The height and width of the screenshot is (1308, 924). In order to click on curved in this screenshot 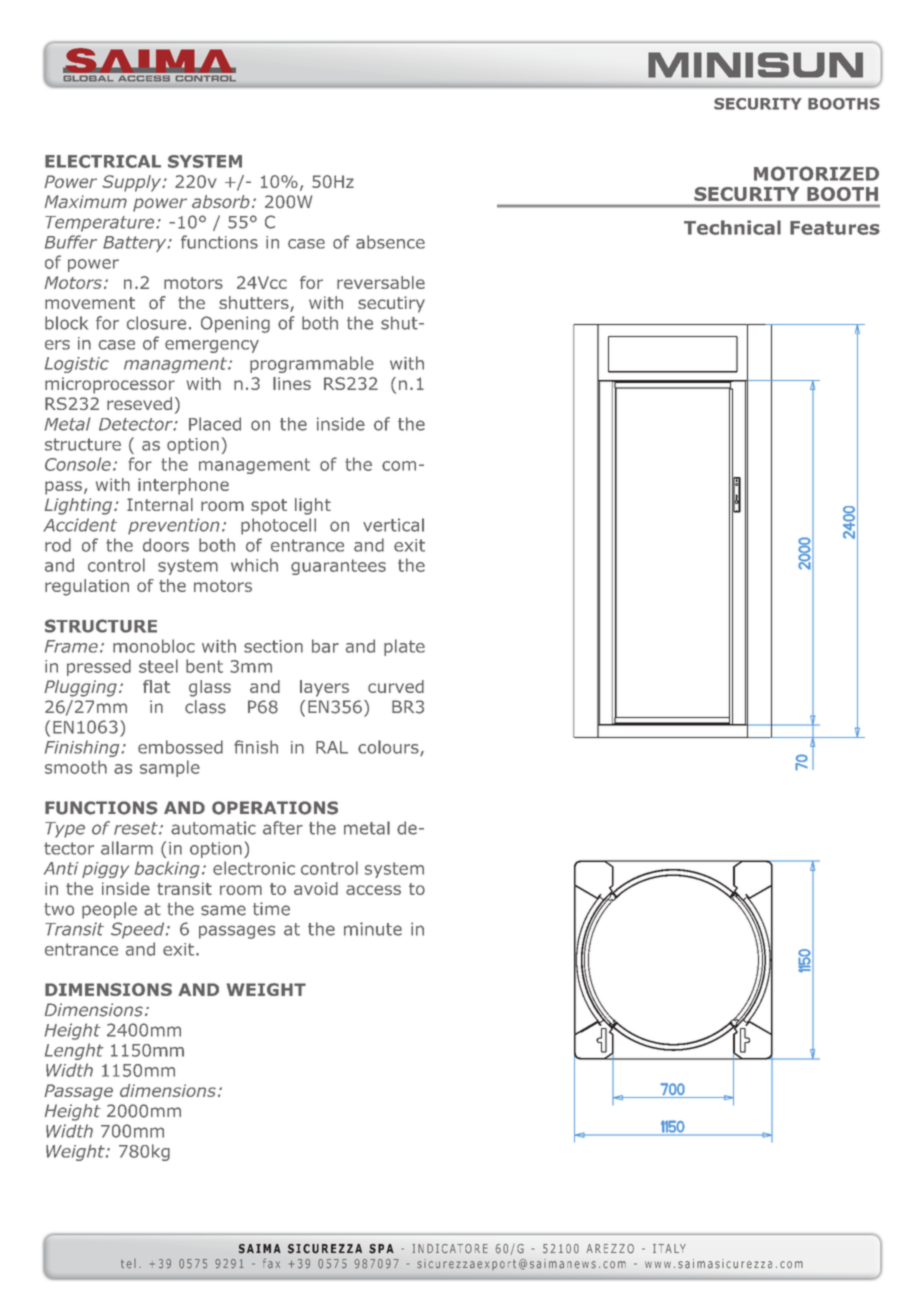, I will do `click(396, 686)`.
